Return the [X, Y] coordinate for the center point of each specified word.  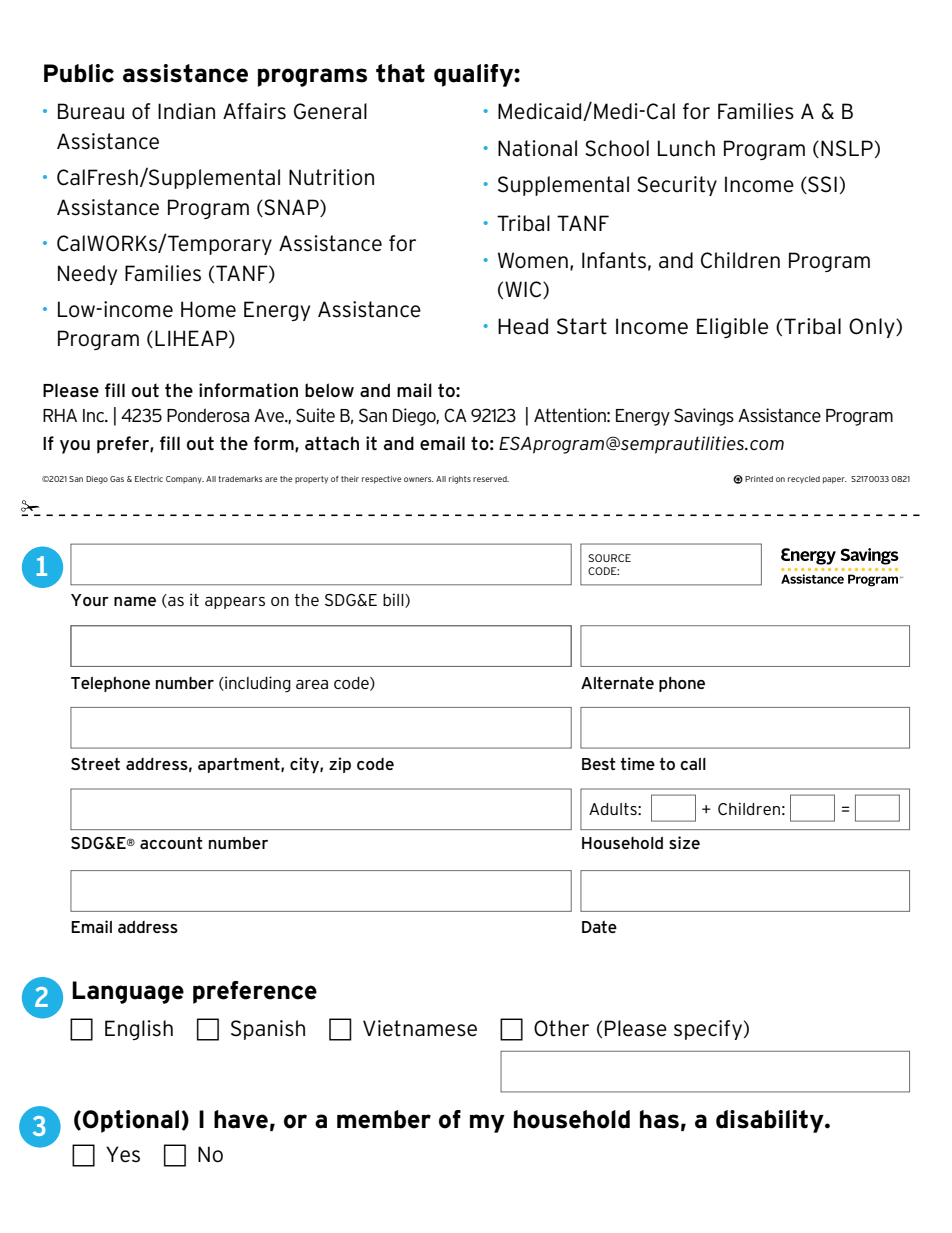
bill [394, 600]
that [400, 73]
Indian [186, 111]
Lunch [686, 148]
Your [90, 600]
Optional [131, 1121]
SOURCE [609, 558]
